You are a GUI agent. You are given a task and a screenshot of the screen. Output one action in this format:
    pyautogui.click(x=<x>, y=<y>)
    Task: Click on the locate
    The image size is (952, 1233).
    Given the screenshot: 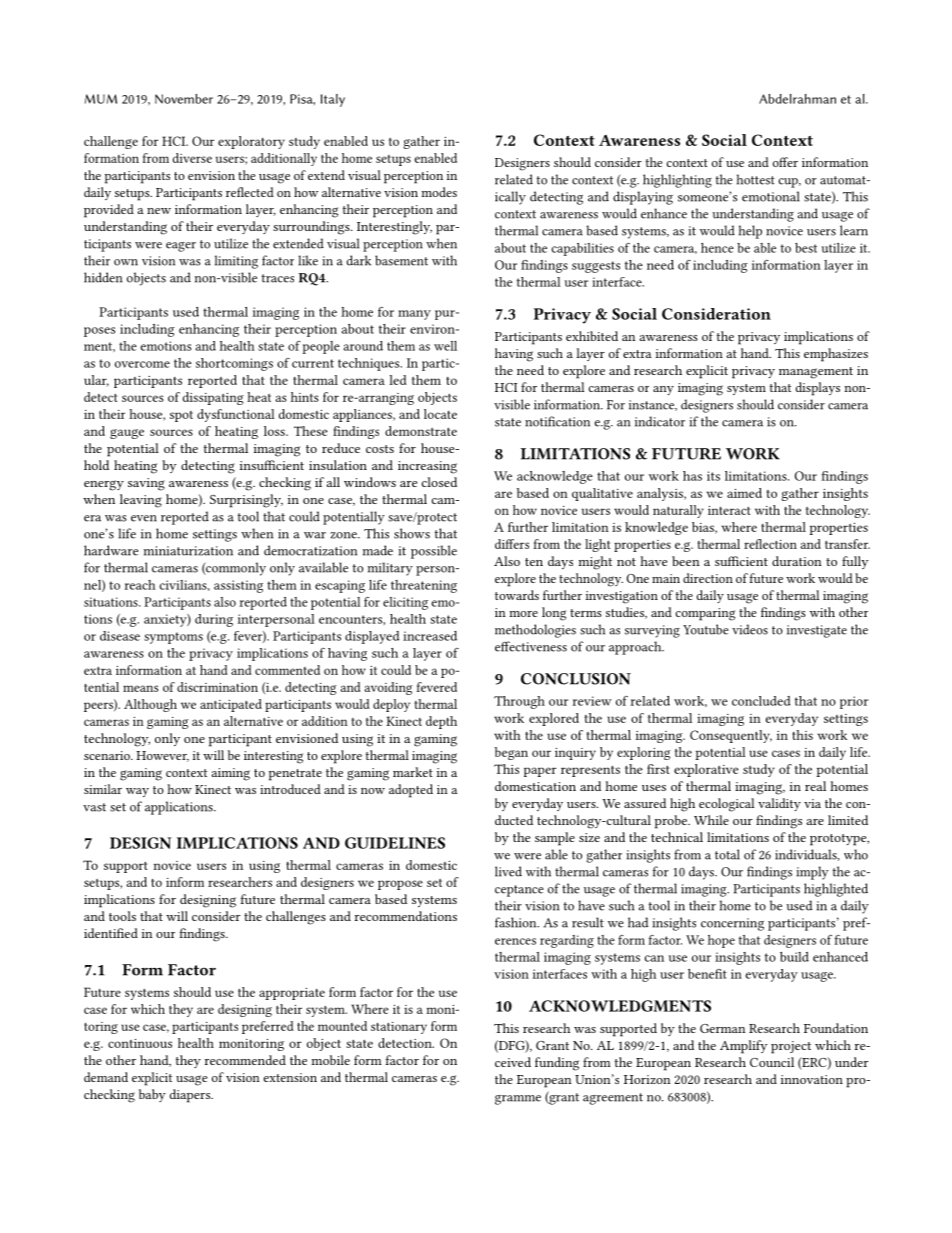 What is the action you would take?
    pyautogui.click(x=440, y=414)
